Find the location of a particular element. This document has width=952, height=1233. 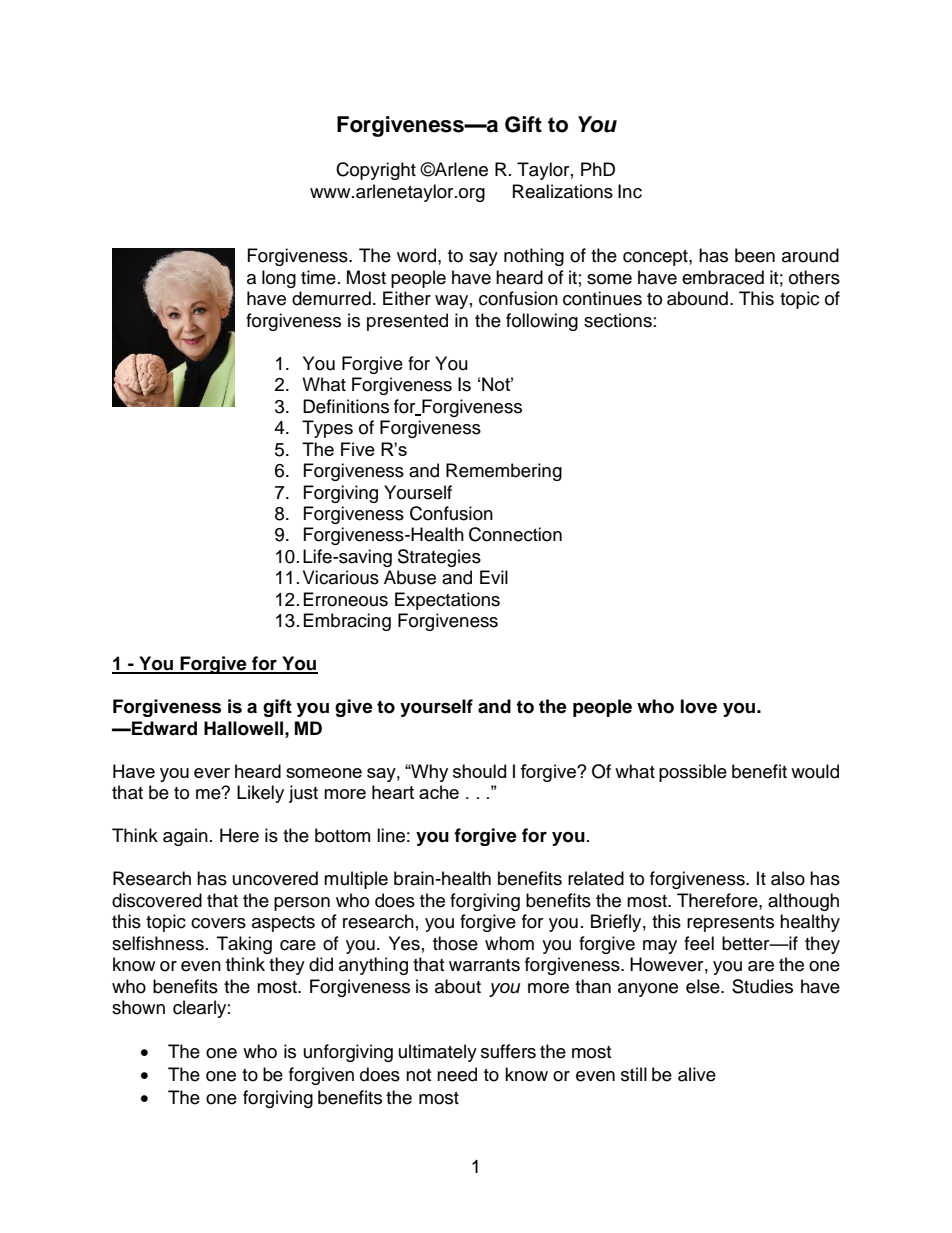

Connection is located at coordinates (515, 534).
